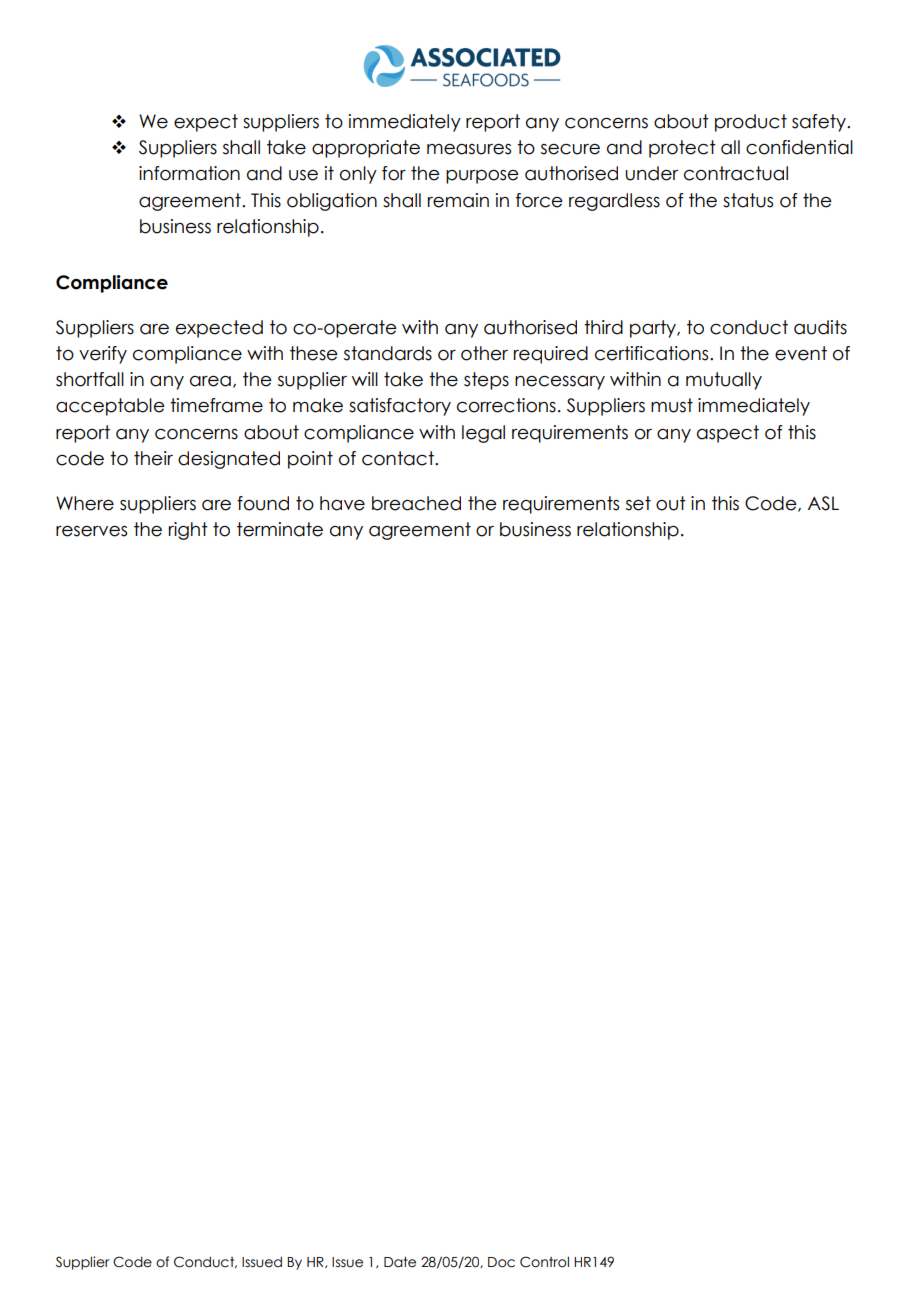 The height and width of the screenshot is (1308, 924). I want to click on legal, so click(483, 434).
